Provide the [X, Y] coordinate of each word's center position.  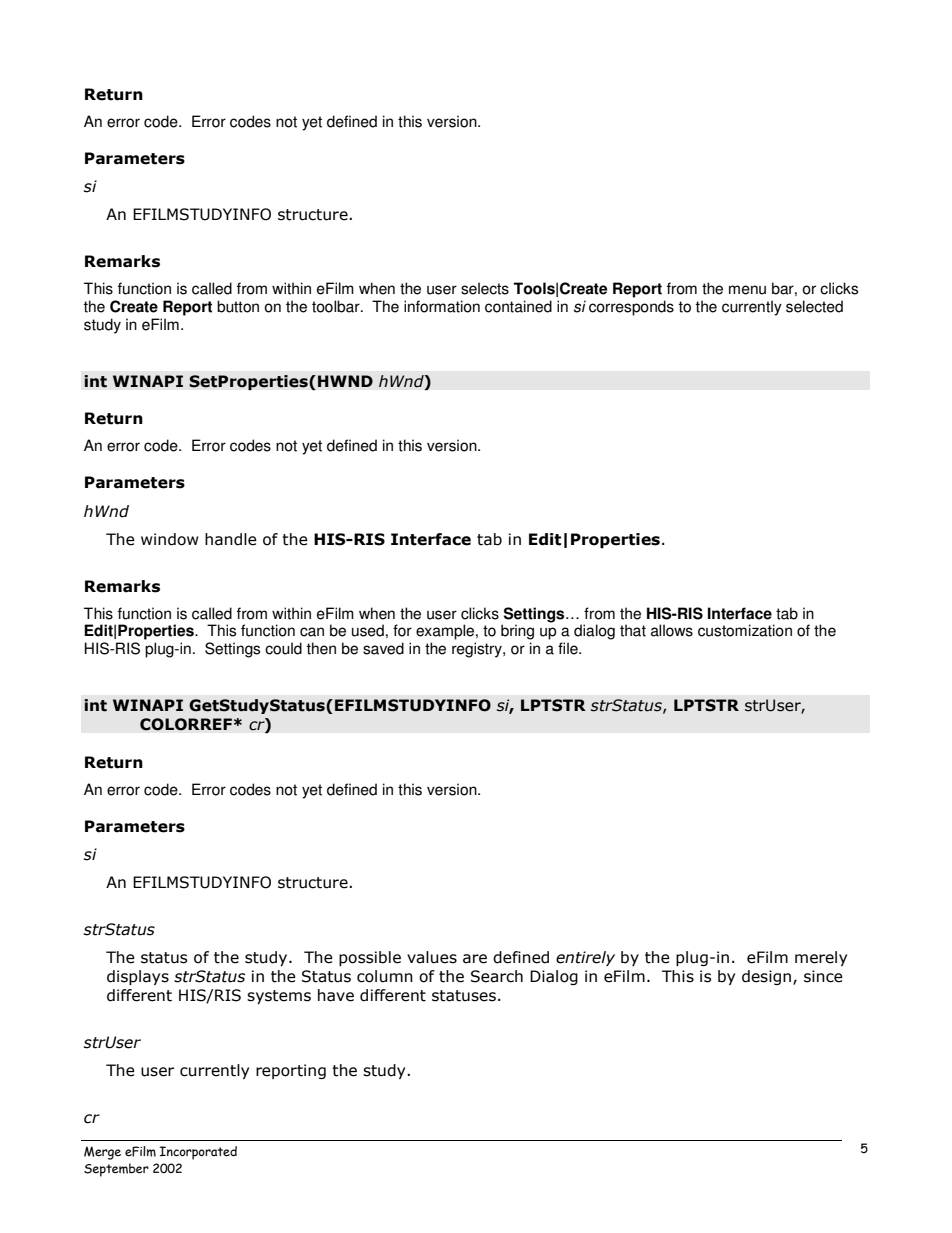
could [283, 648]
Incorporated [198, 1153]
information [442, 306]
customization [745, 630]
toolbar [337, 306]
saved [383, 648]
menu [747, 290]
